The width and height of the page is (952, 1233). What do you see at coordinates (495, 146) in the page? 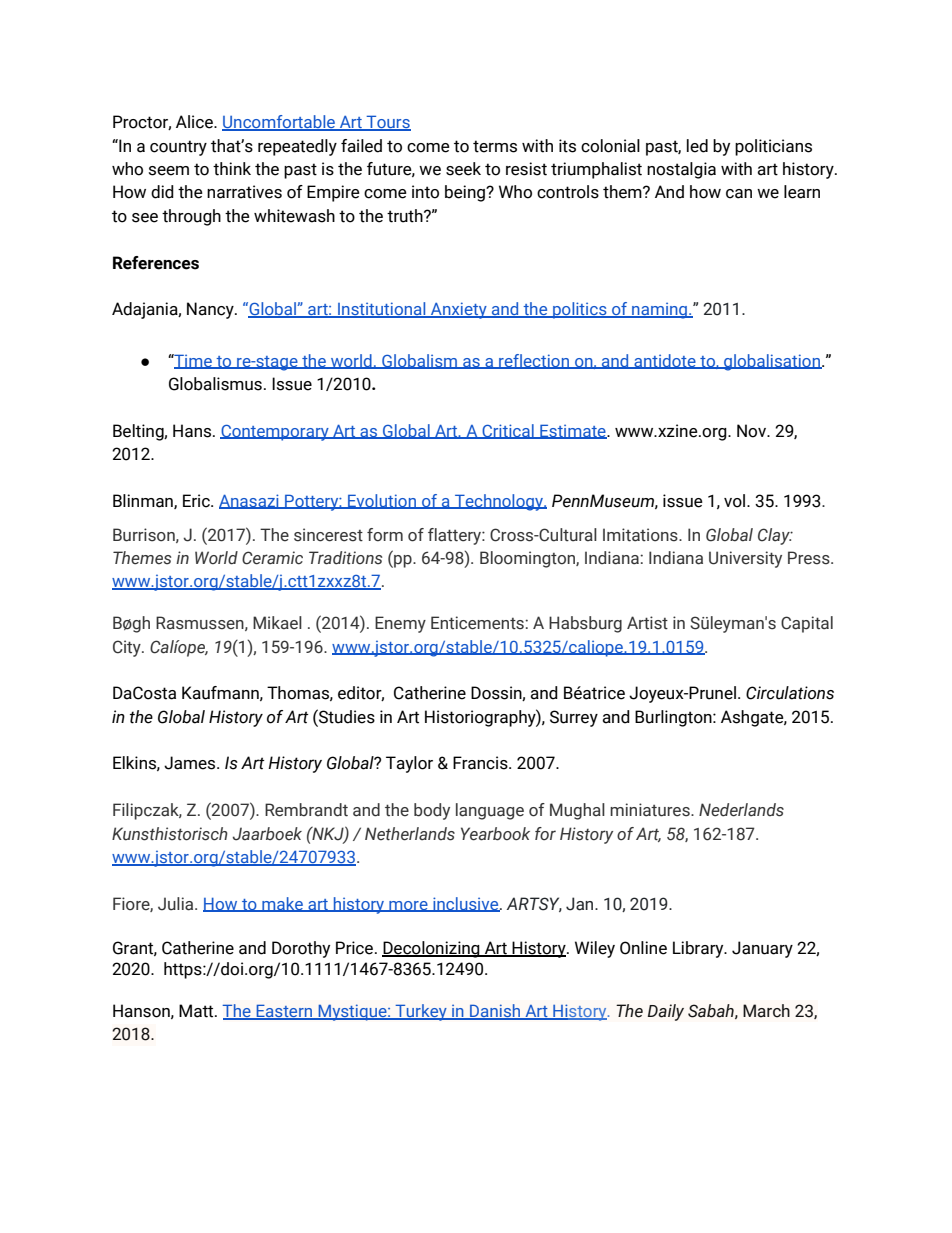
I see `terms` at bounding box center [495, 146].
